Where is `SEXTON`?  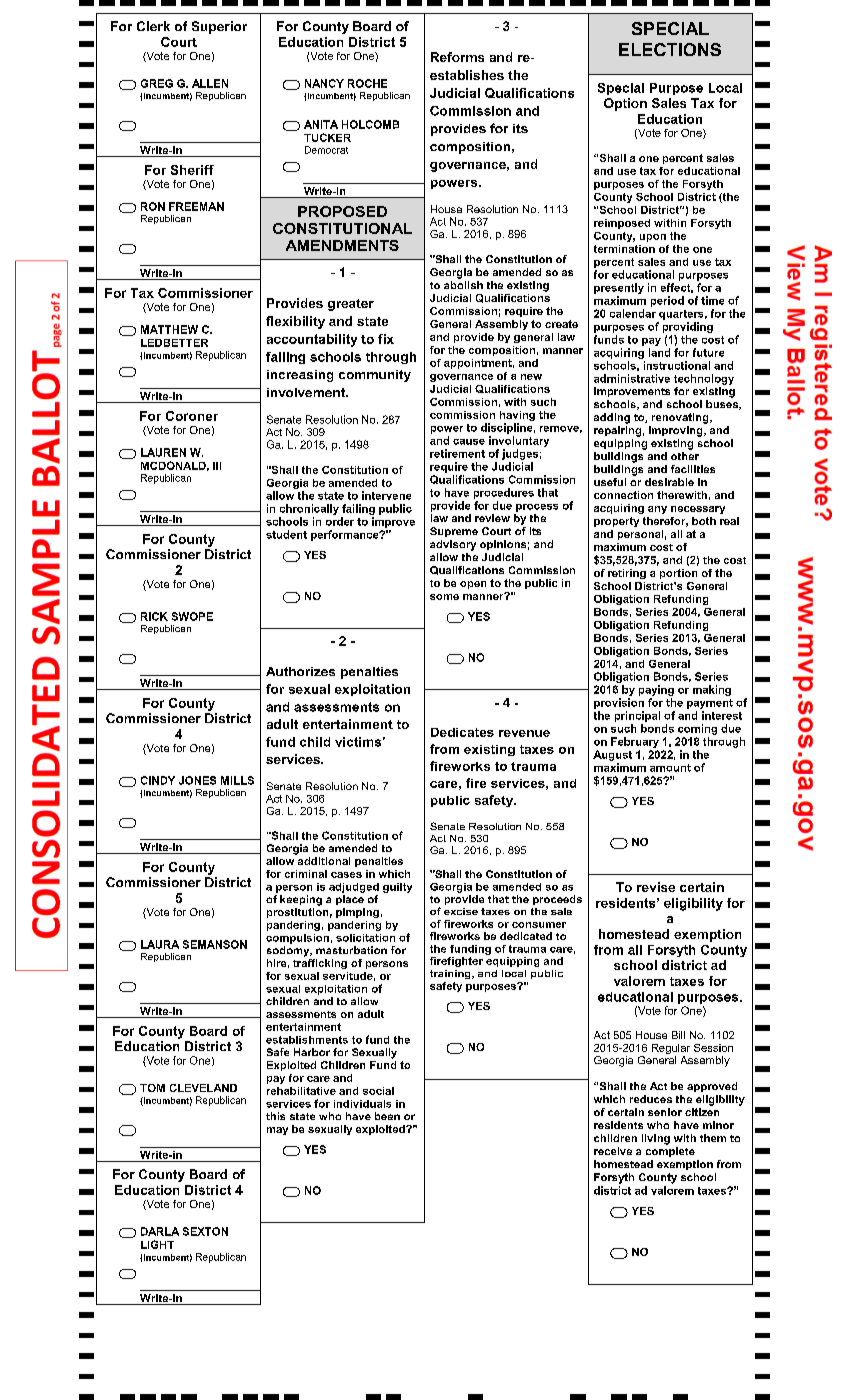 SEXTON is located at coordinates (205, 1231).
